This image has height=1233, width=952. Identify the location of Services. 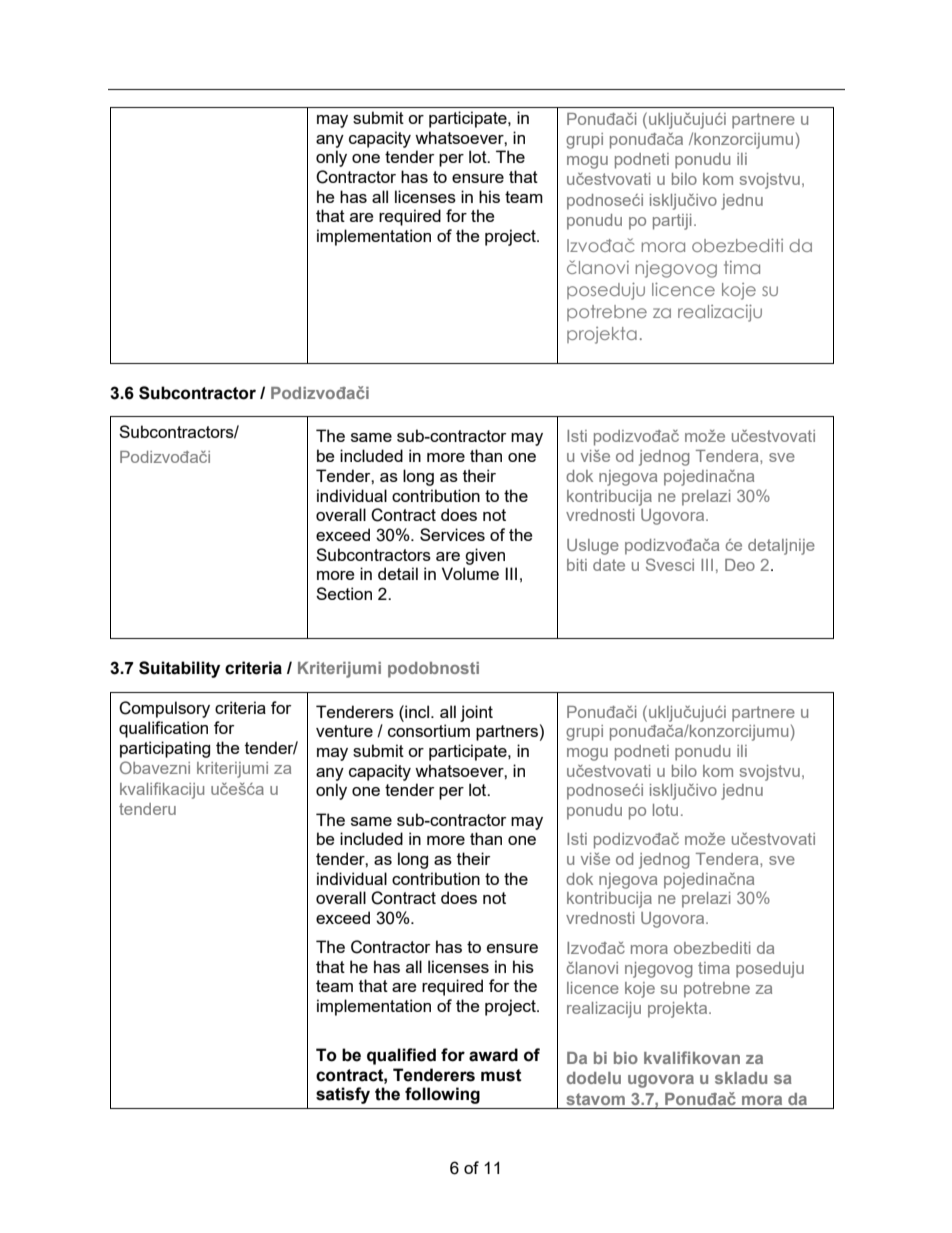
(452, 534).
